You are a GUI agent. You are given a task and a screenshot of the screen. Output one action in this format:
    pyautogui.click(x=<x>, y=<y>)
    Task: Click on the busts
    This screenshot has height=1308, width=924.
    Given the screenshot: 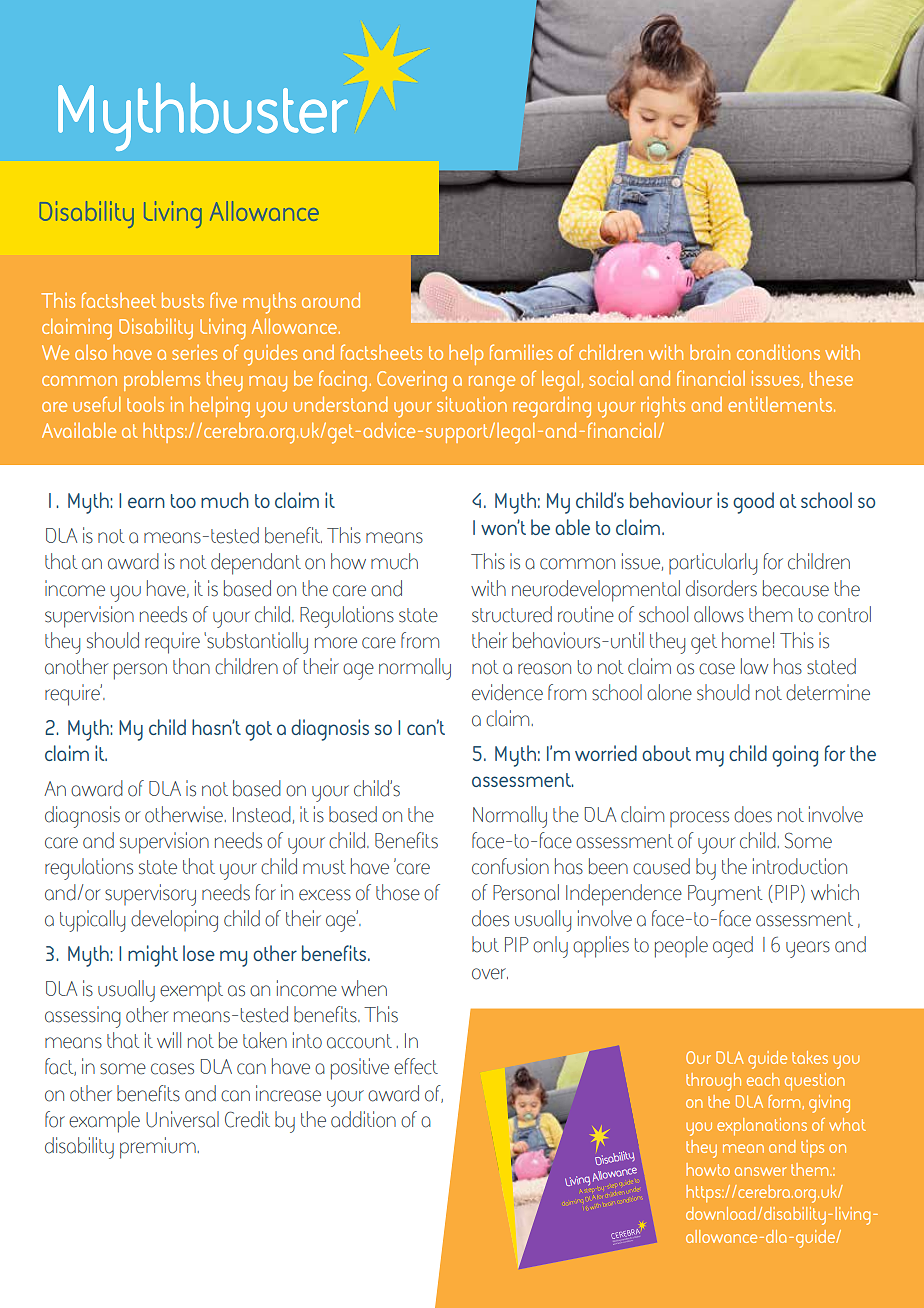 What is the action you would take?
    pyautogui.click(x=183, y=300)
